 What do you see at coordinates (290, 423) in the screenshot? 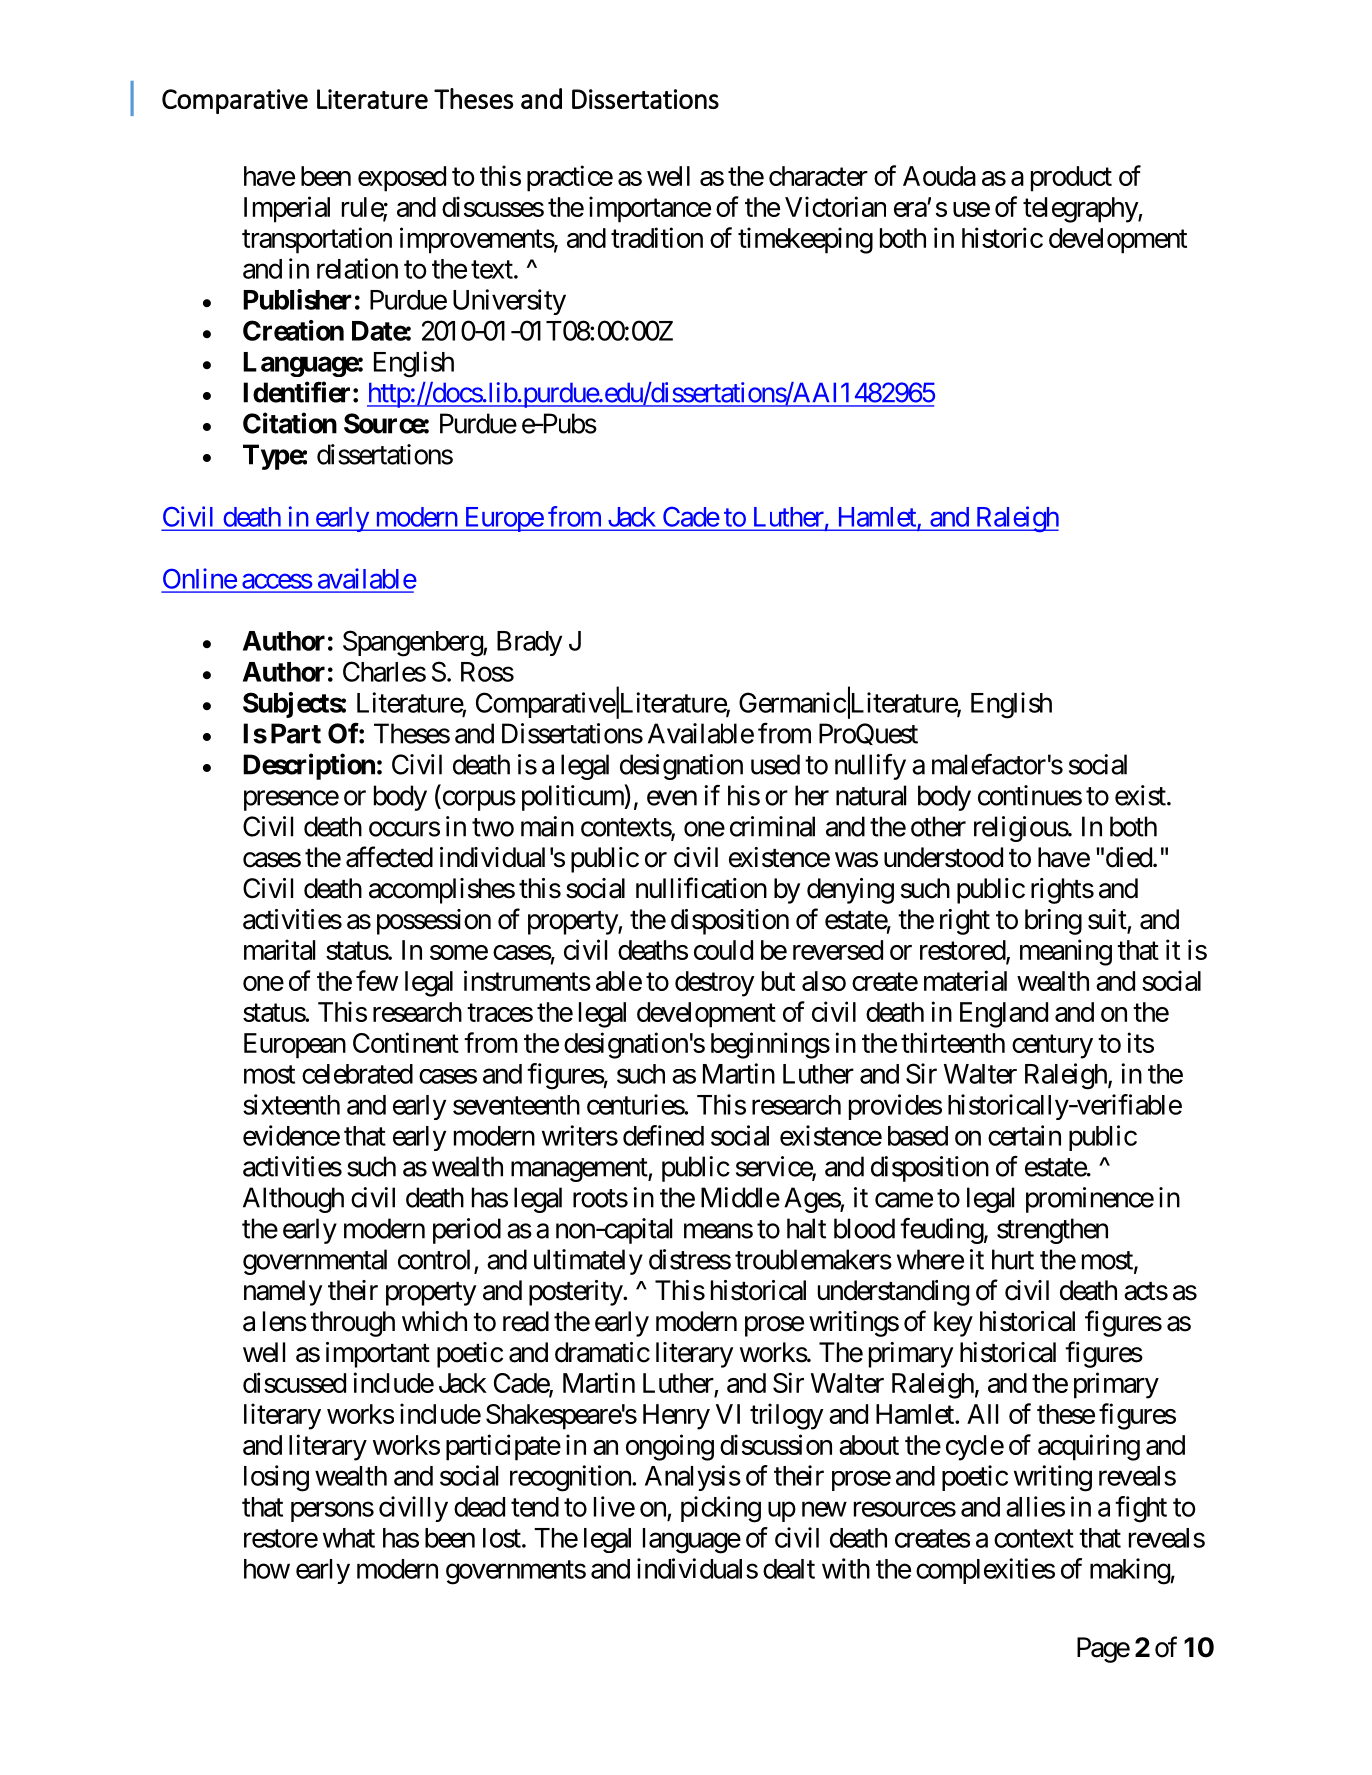
I see `Citation` at bounding box center [290, 423].
